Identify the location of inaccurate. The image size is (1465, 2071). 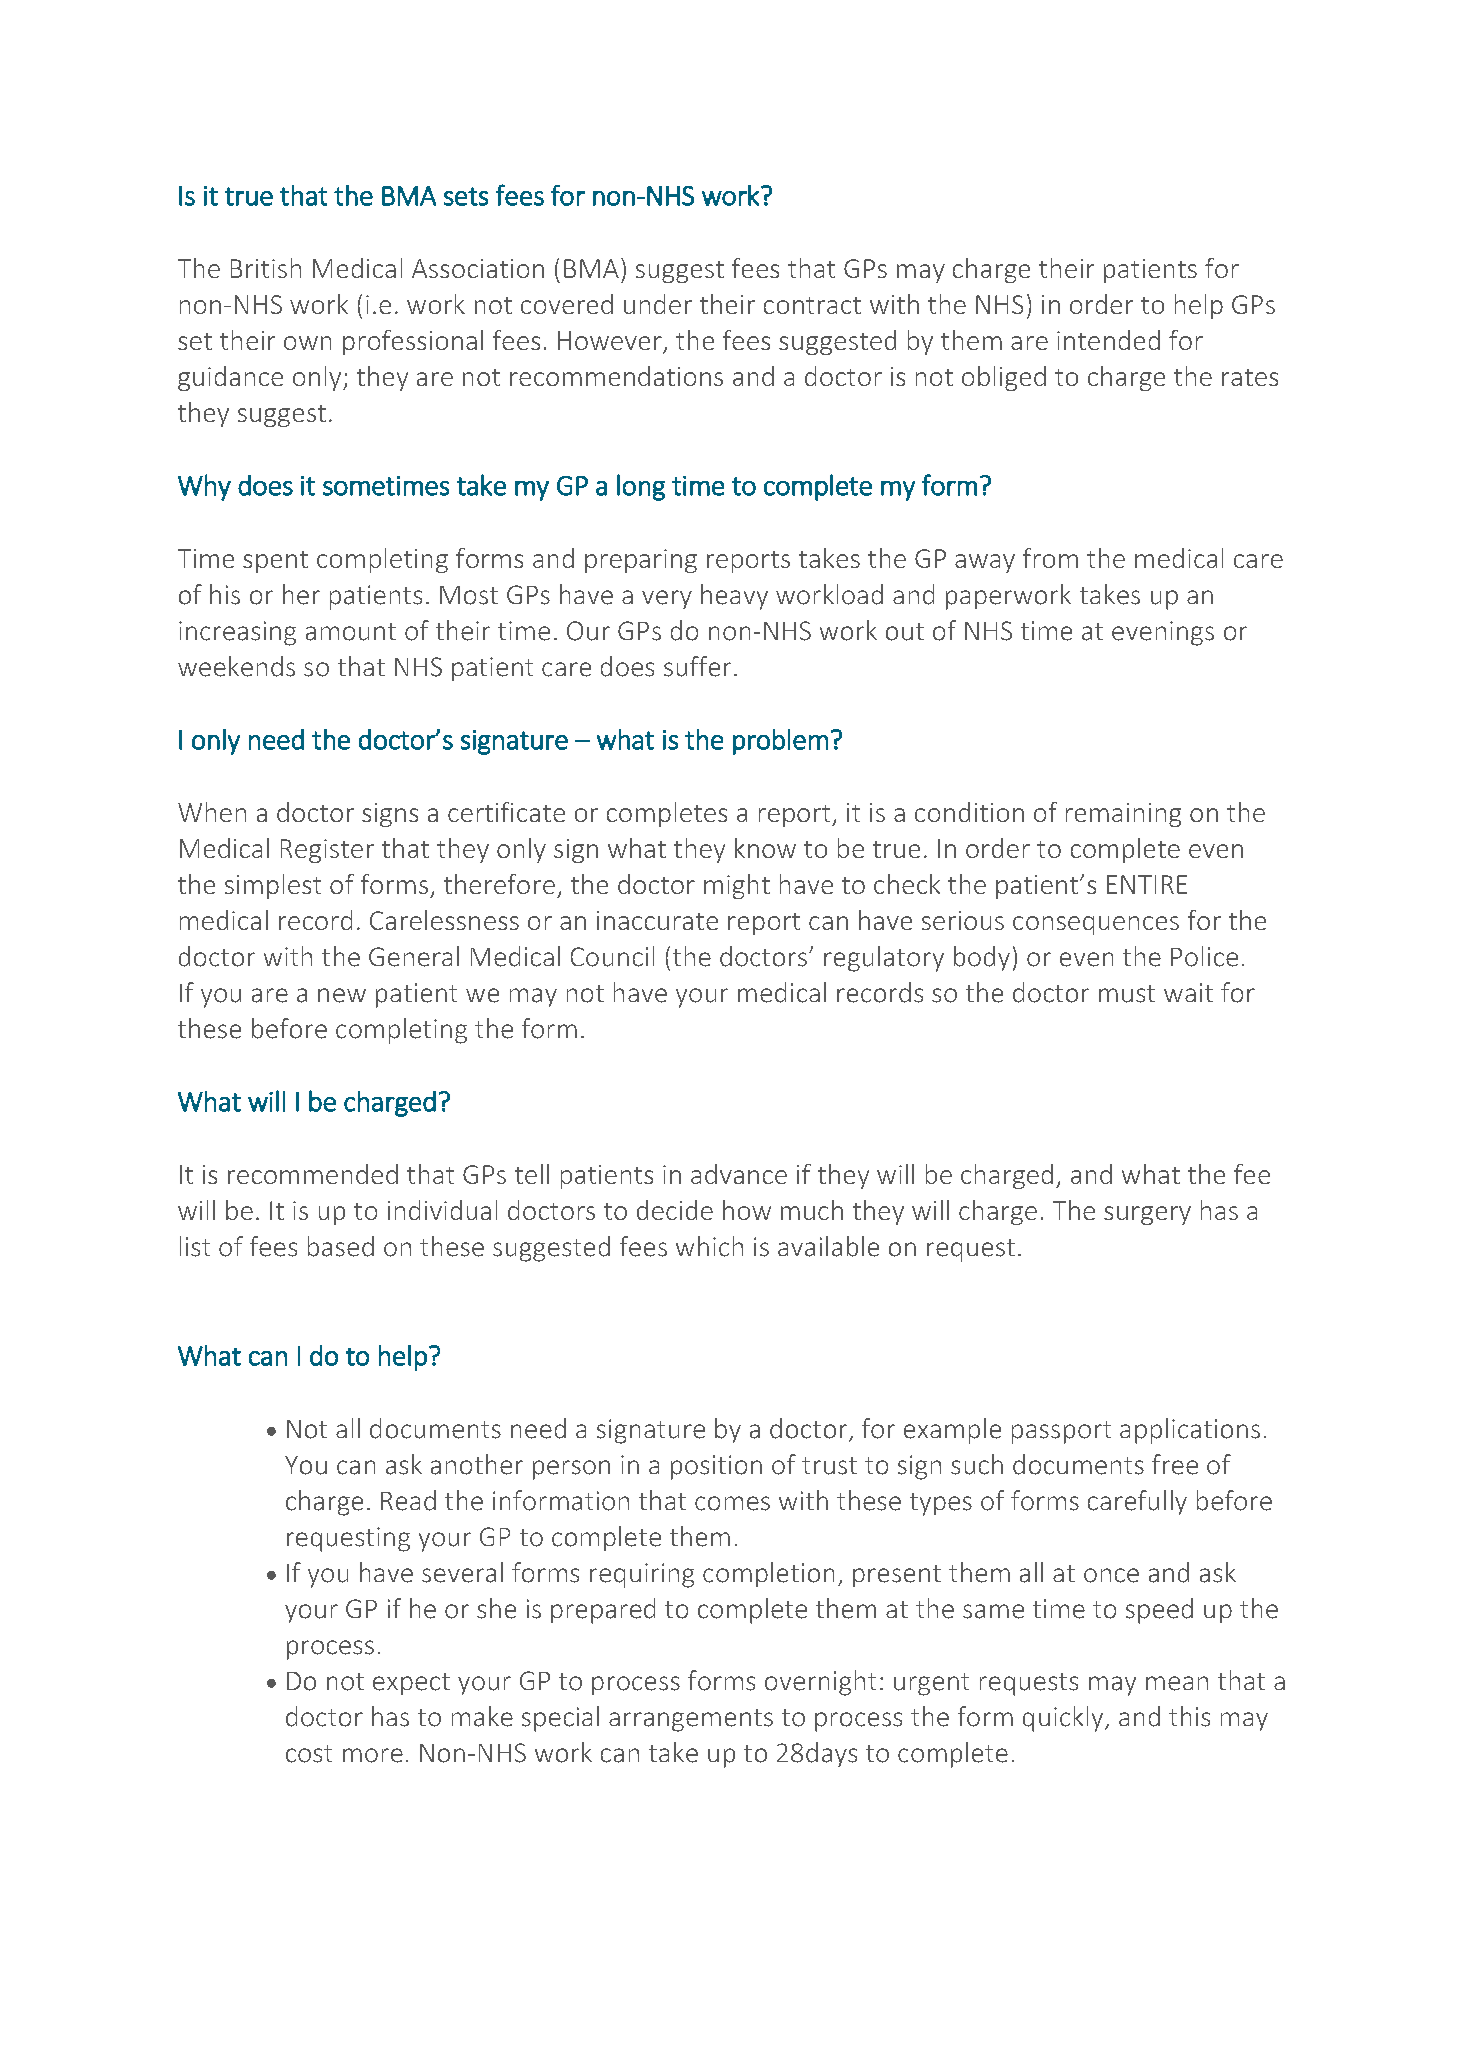
(657, 920).
